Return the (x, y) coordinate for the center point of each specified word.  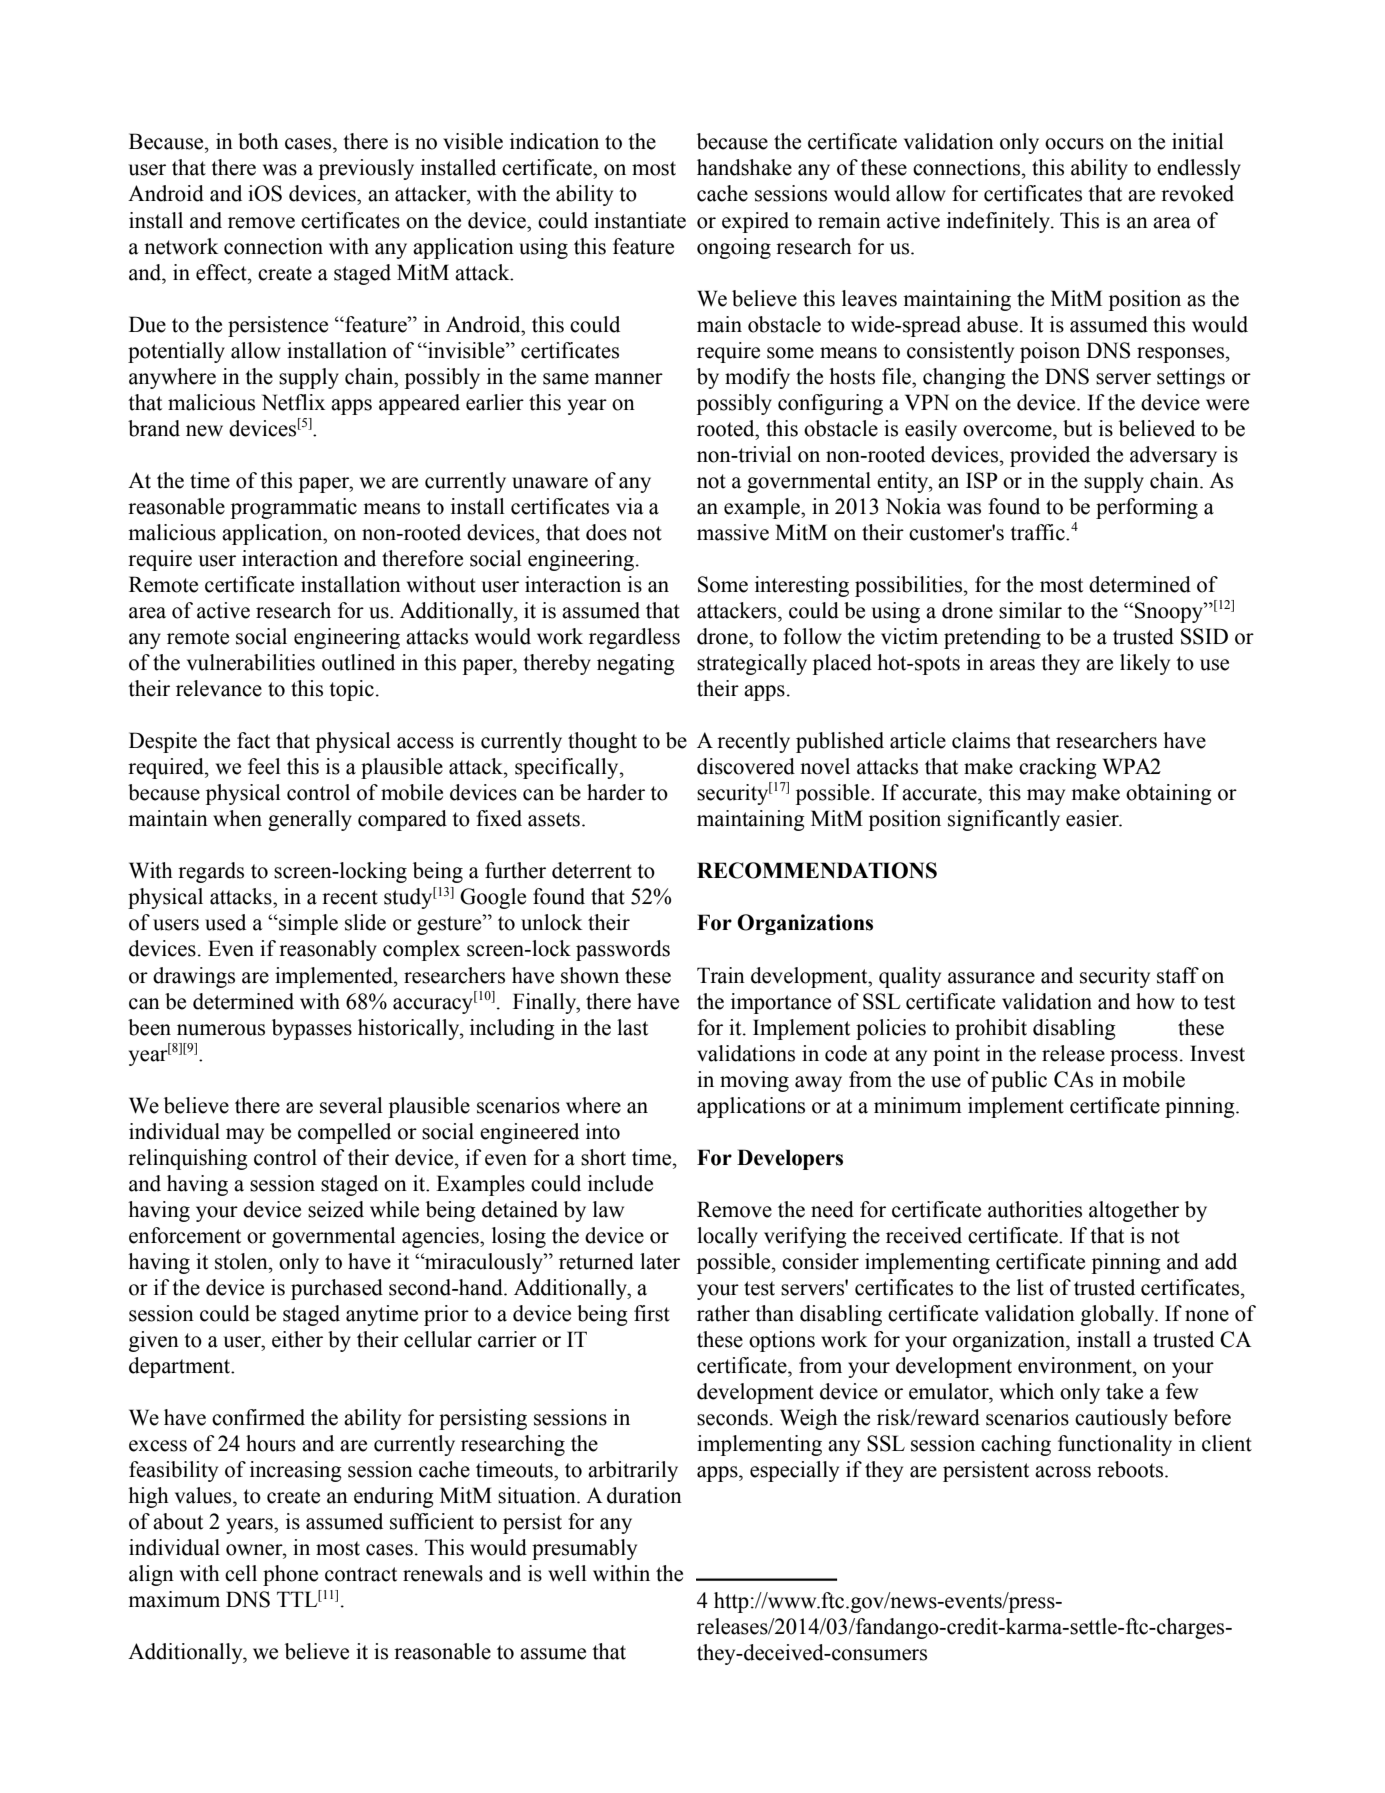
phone (290, 1575)
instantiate (640, 220)
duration (644, 1495)
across (1063, 1472)
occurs (1074, 144)
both (258, 141)
